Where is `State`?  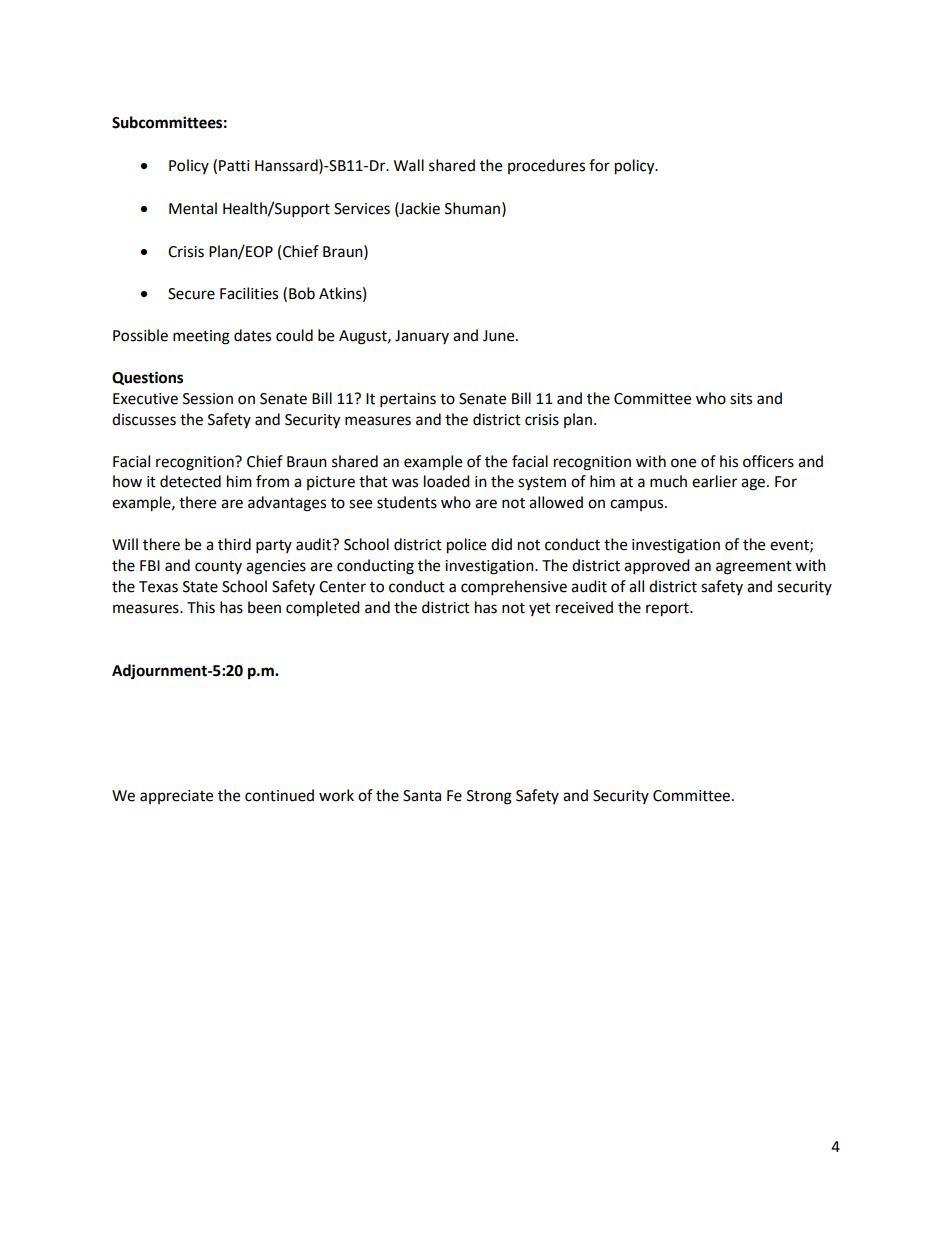 State is located at coordinates (200, 587).
